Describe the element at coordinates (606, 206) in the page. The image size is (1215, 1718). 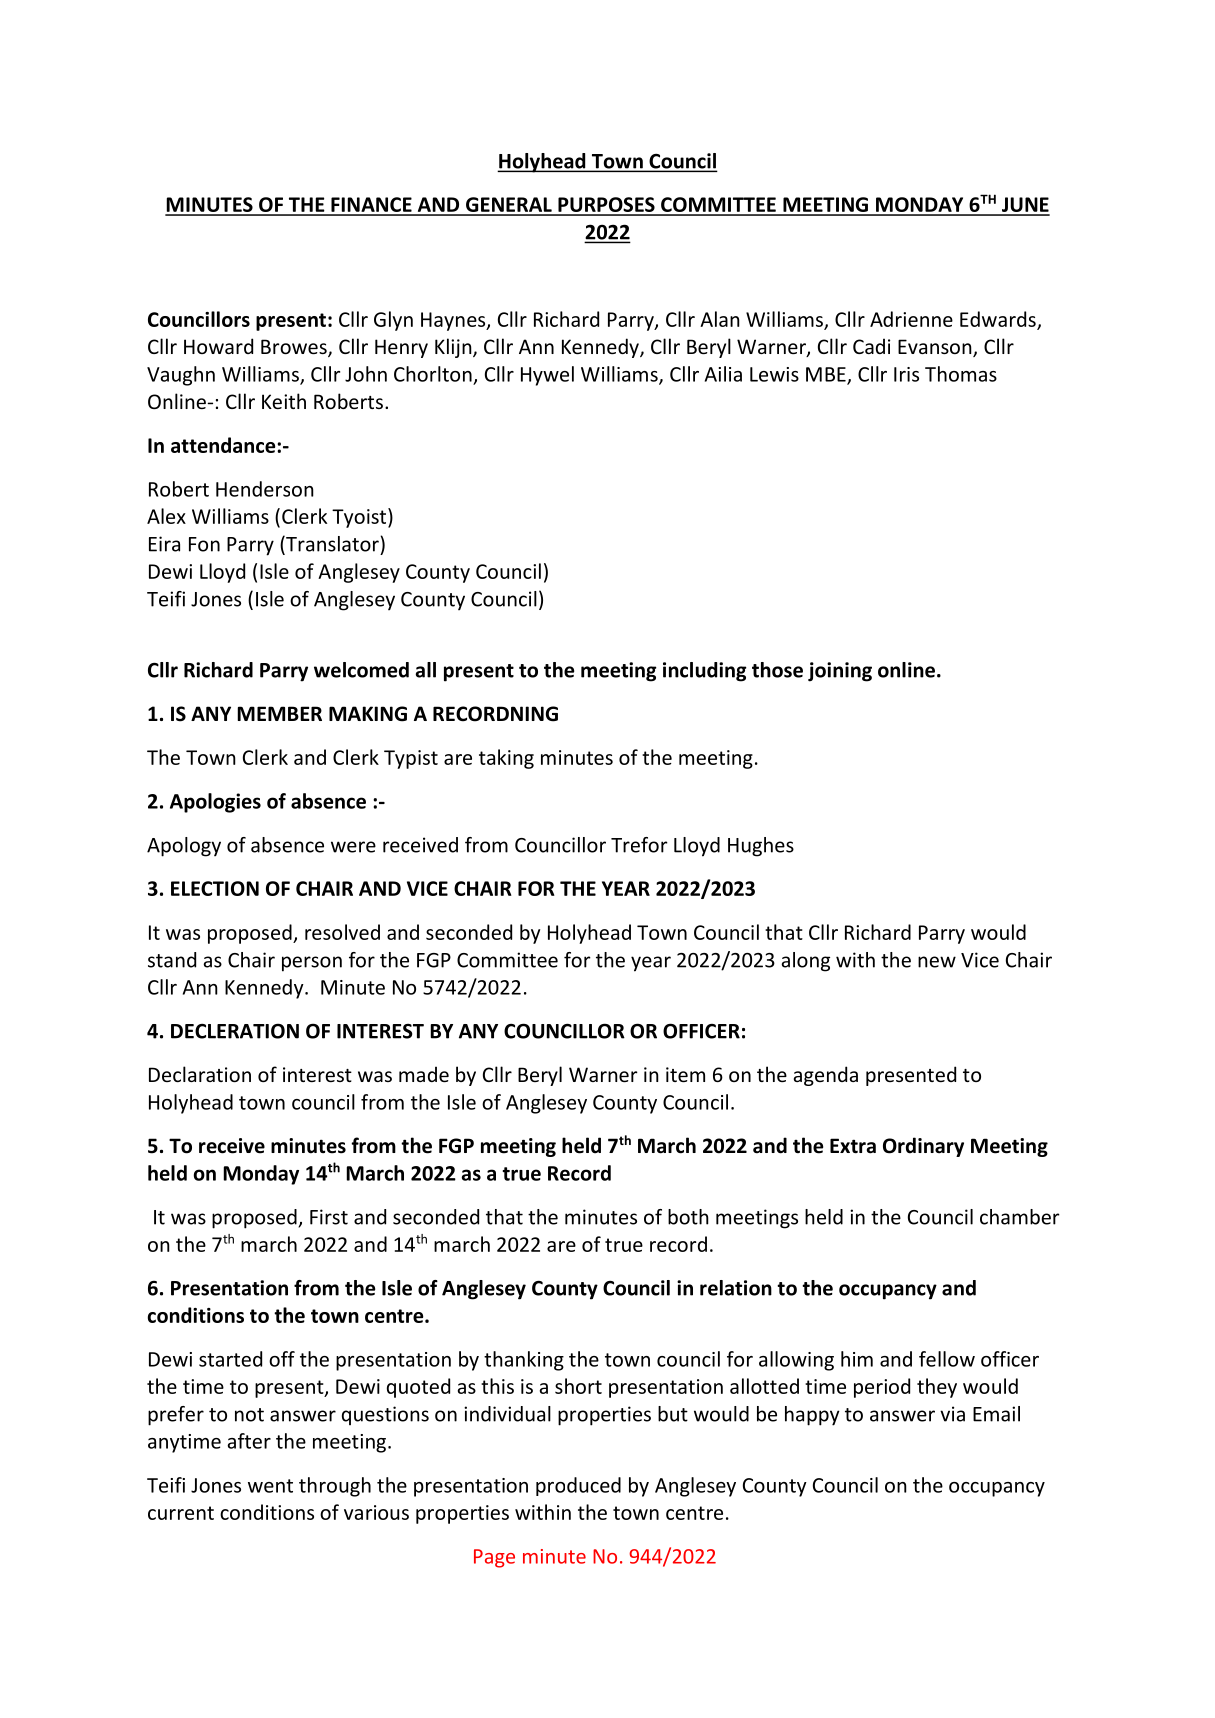
I see `PURPOSES` at that location.
